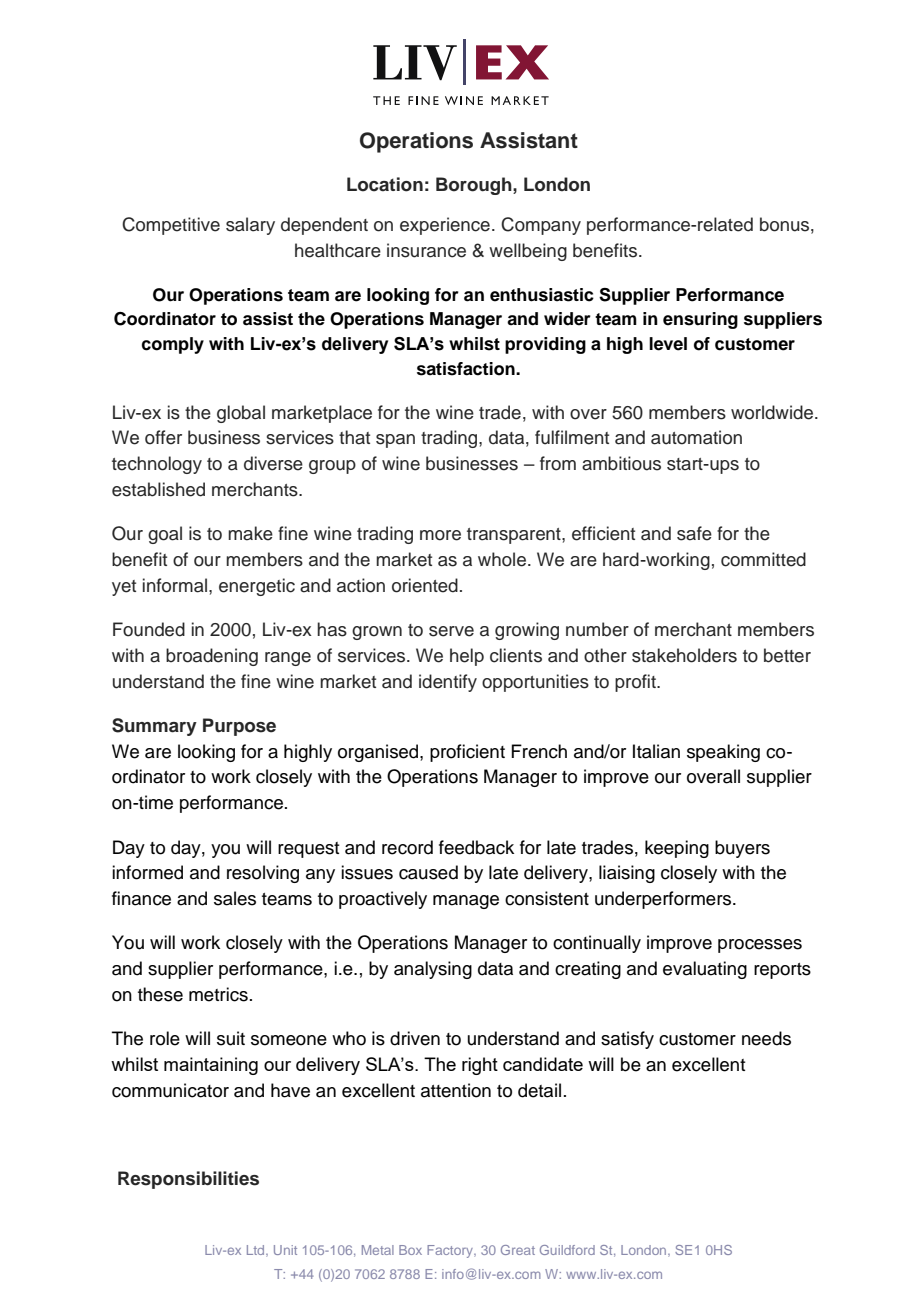  Describe the element at coordinates (700, 320) in the page. I see `ensuring` at that location.
